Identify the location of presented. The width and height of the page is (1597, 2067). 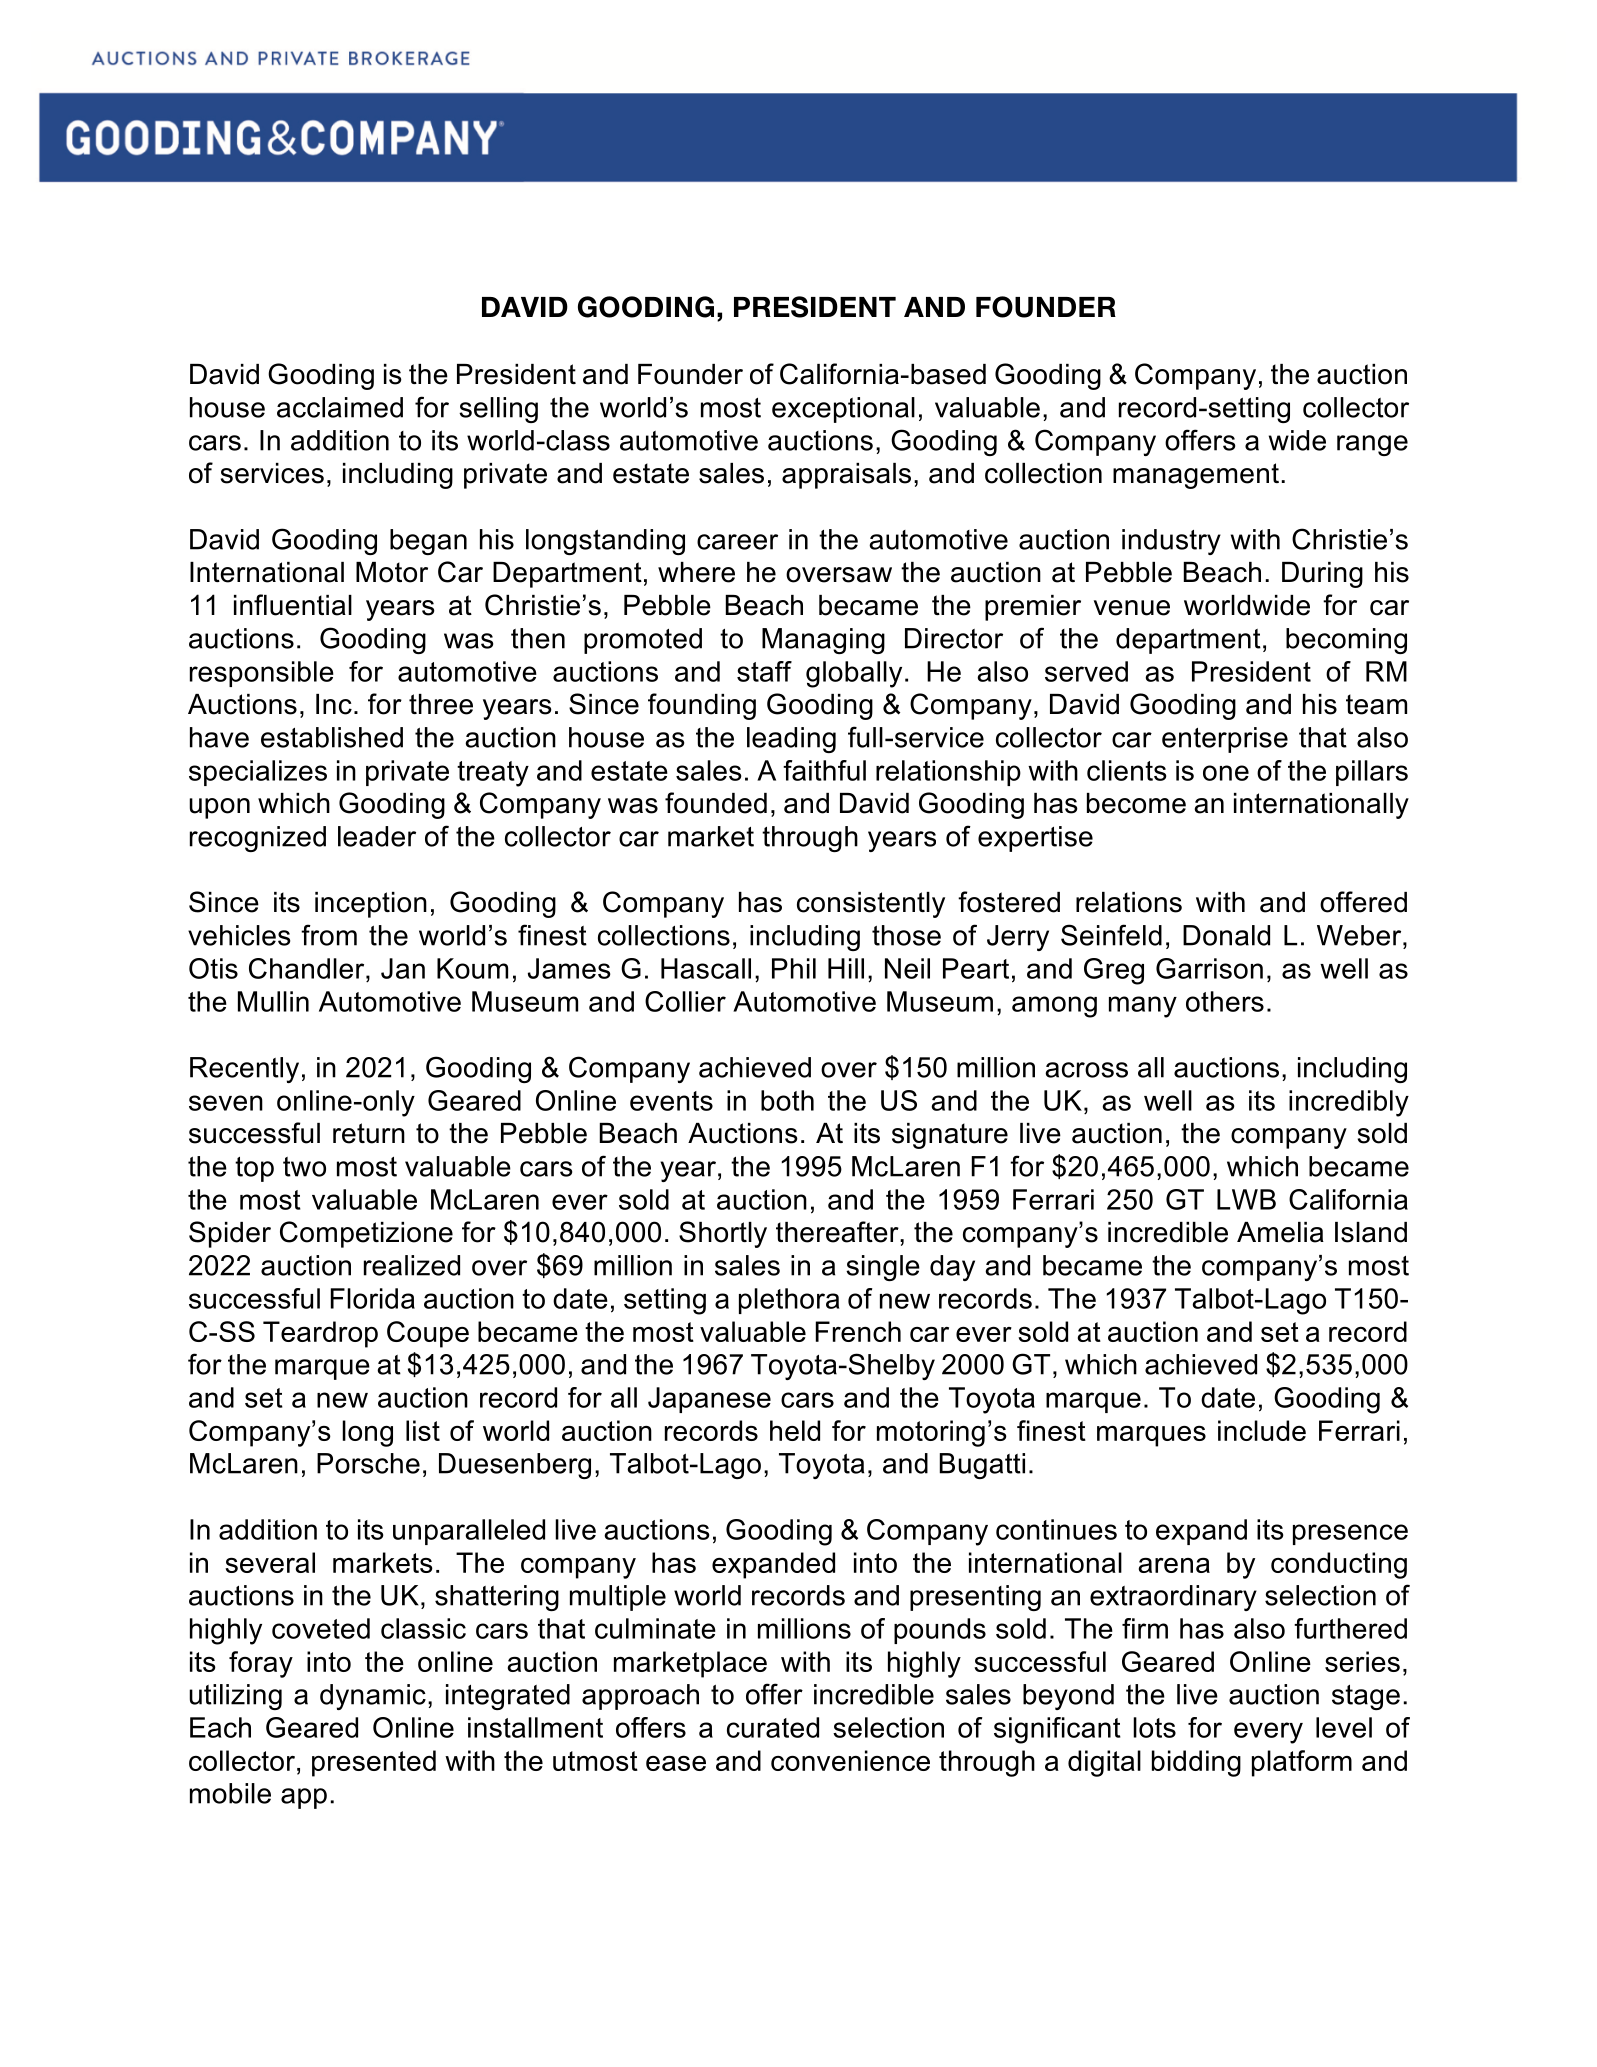
(374, 1763).
